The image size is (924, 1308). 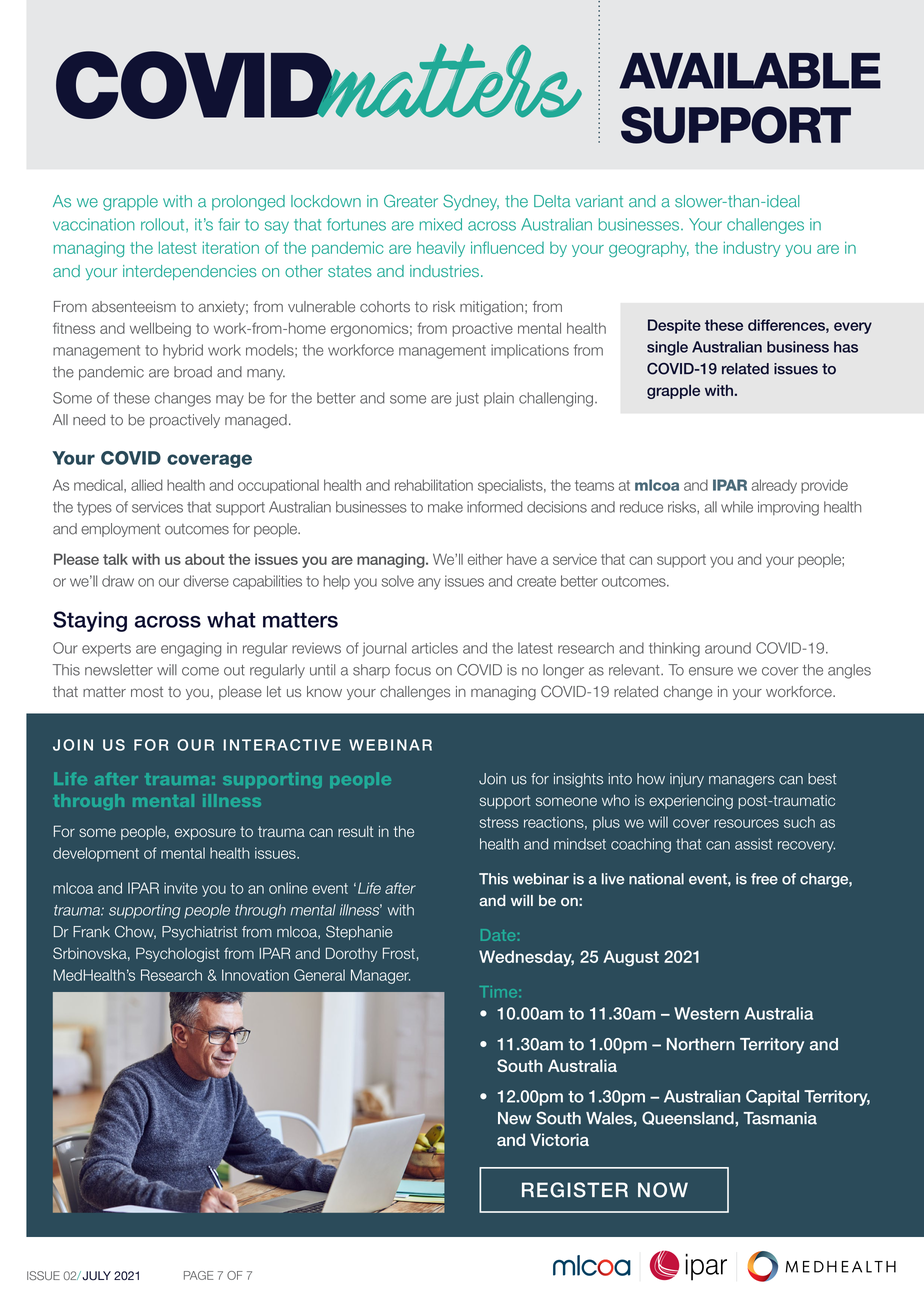 I want to click on AVAILABLE, so click(x=750, y=71).
